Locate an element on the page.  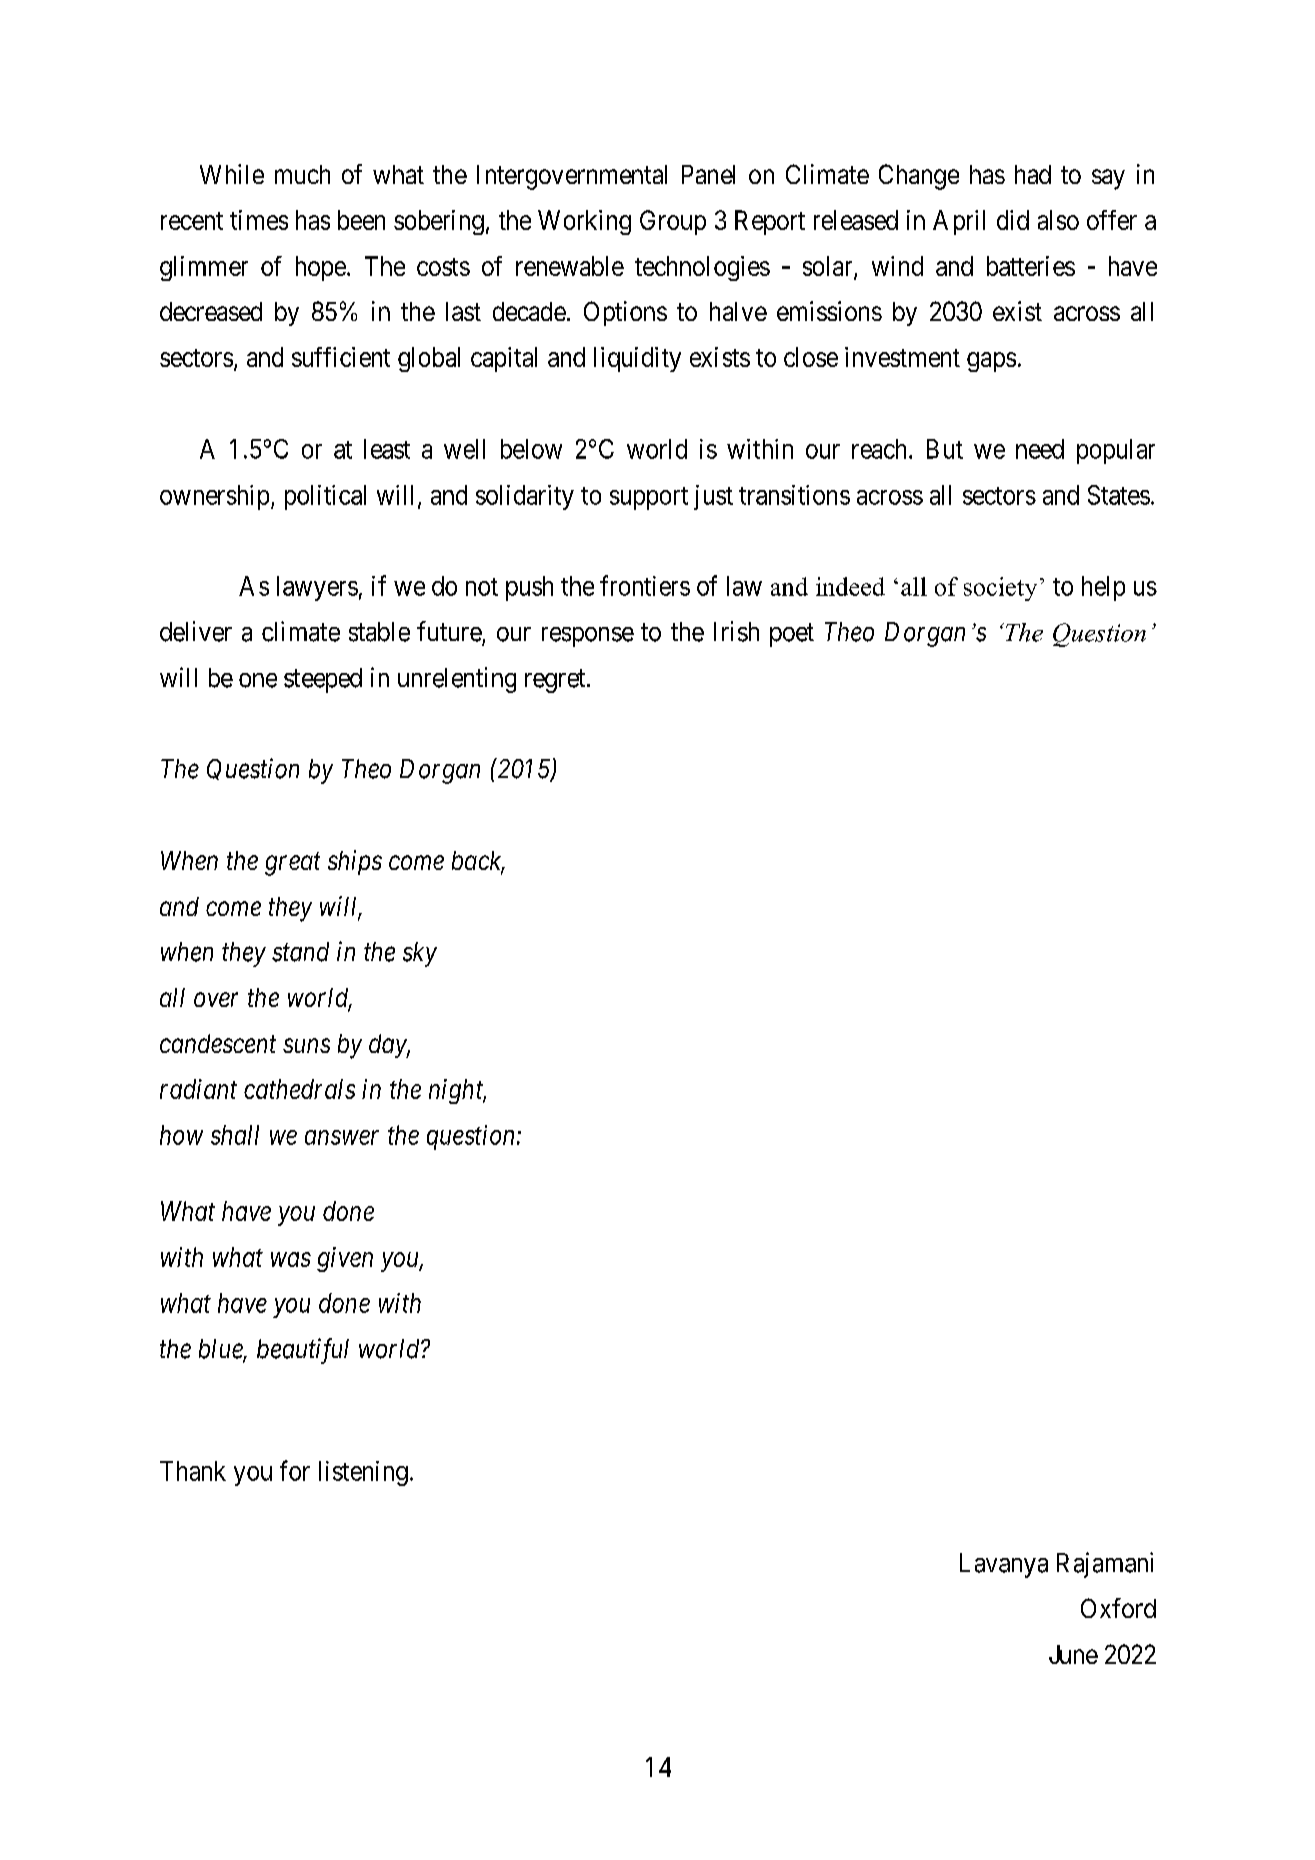
society is located at coordinates (1000, 589).
